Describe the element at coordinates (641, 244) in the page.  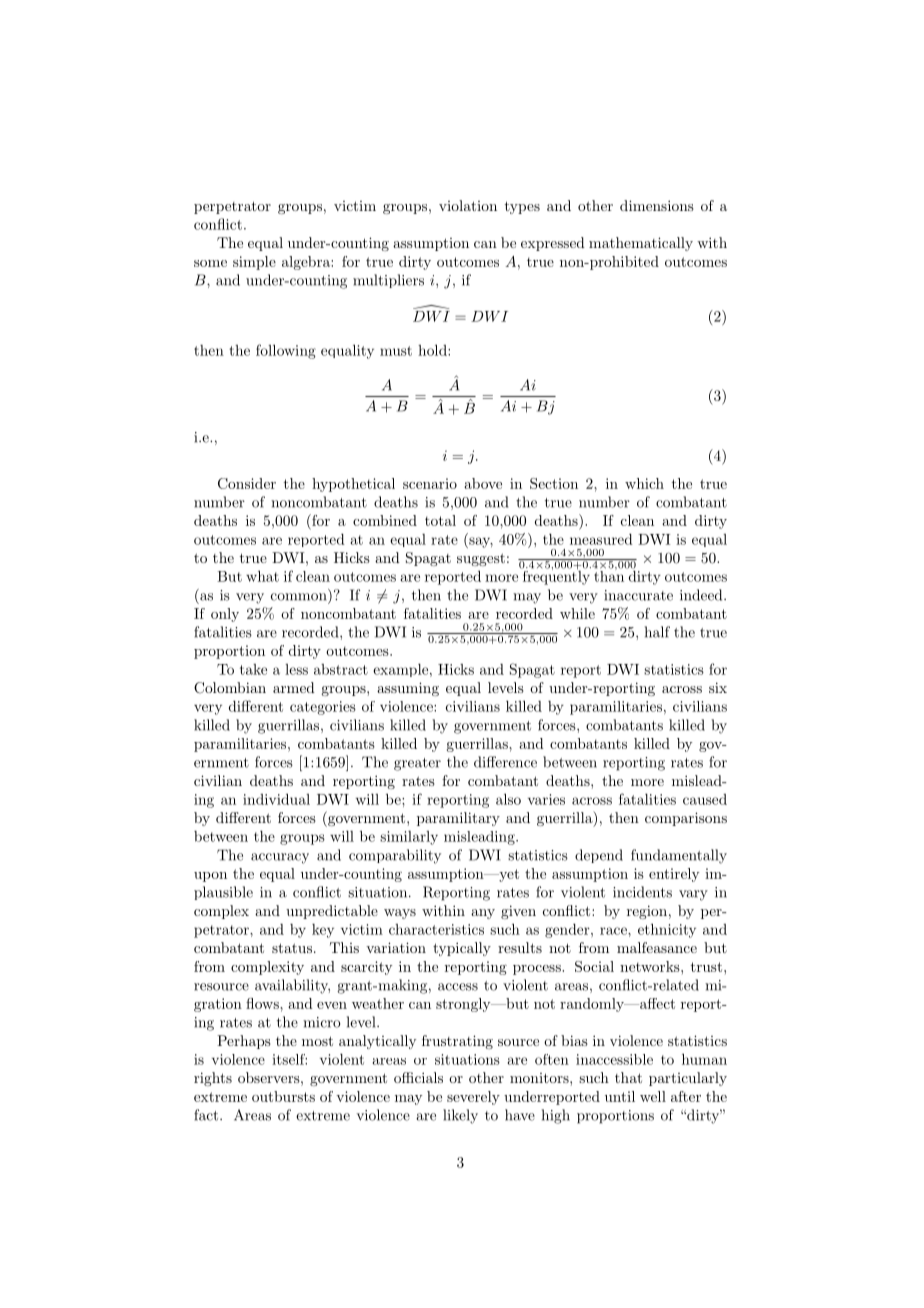
I see `mathematically` at that location.
